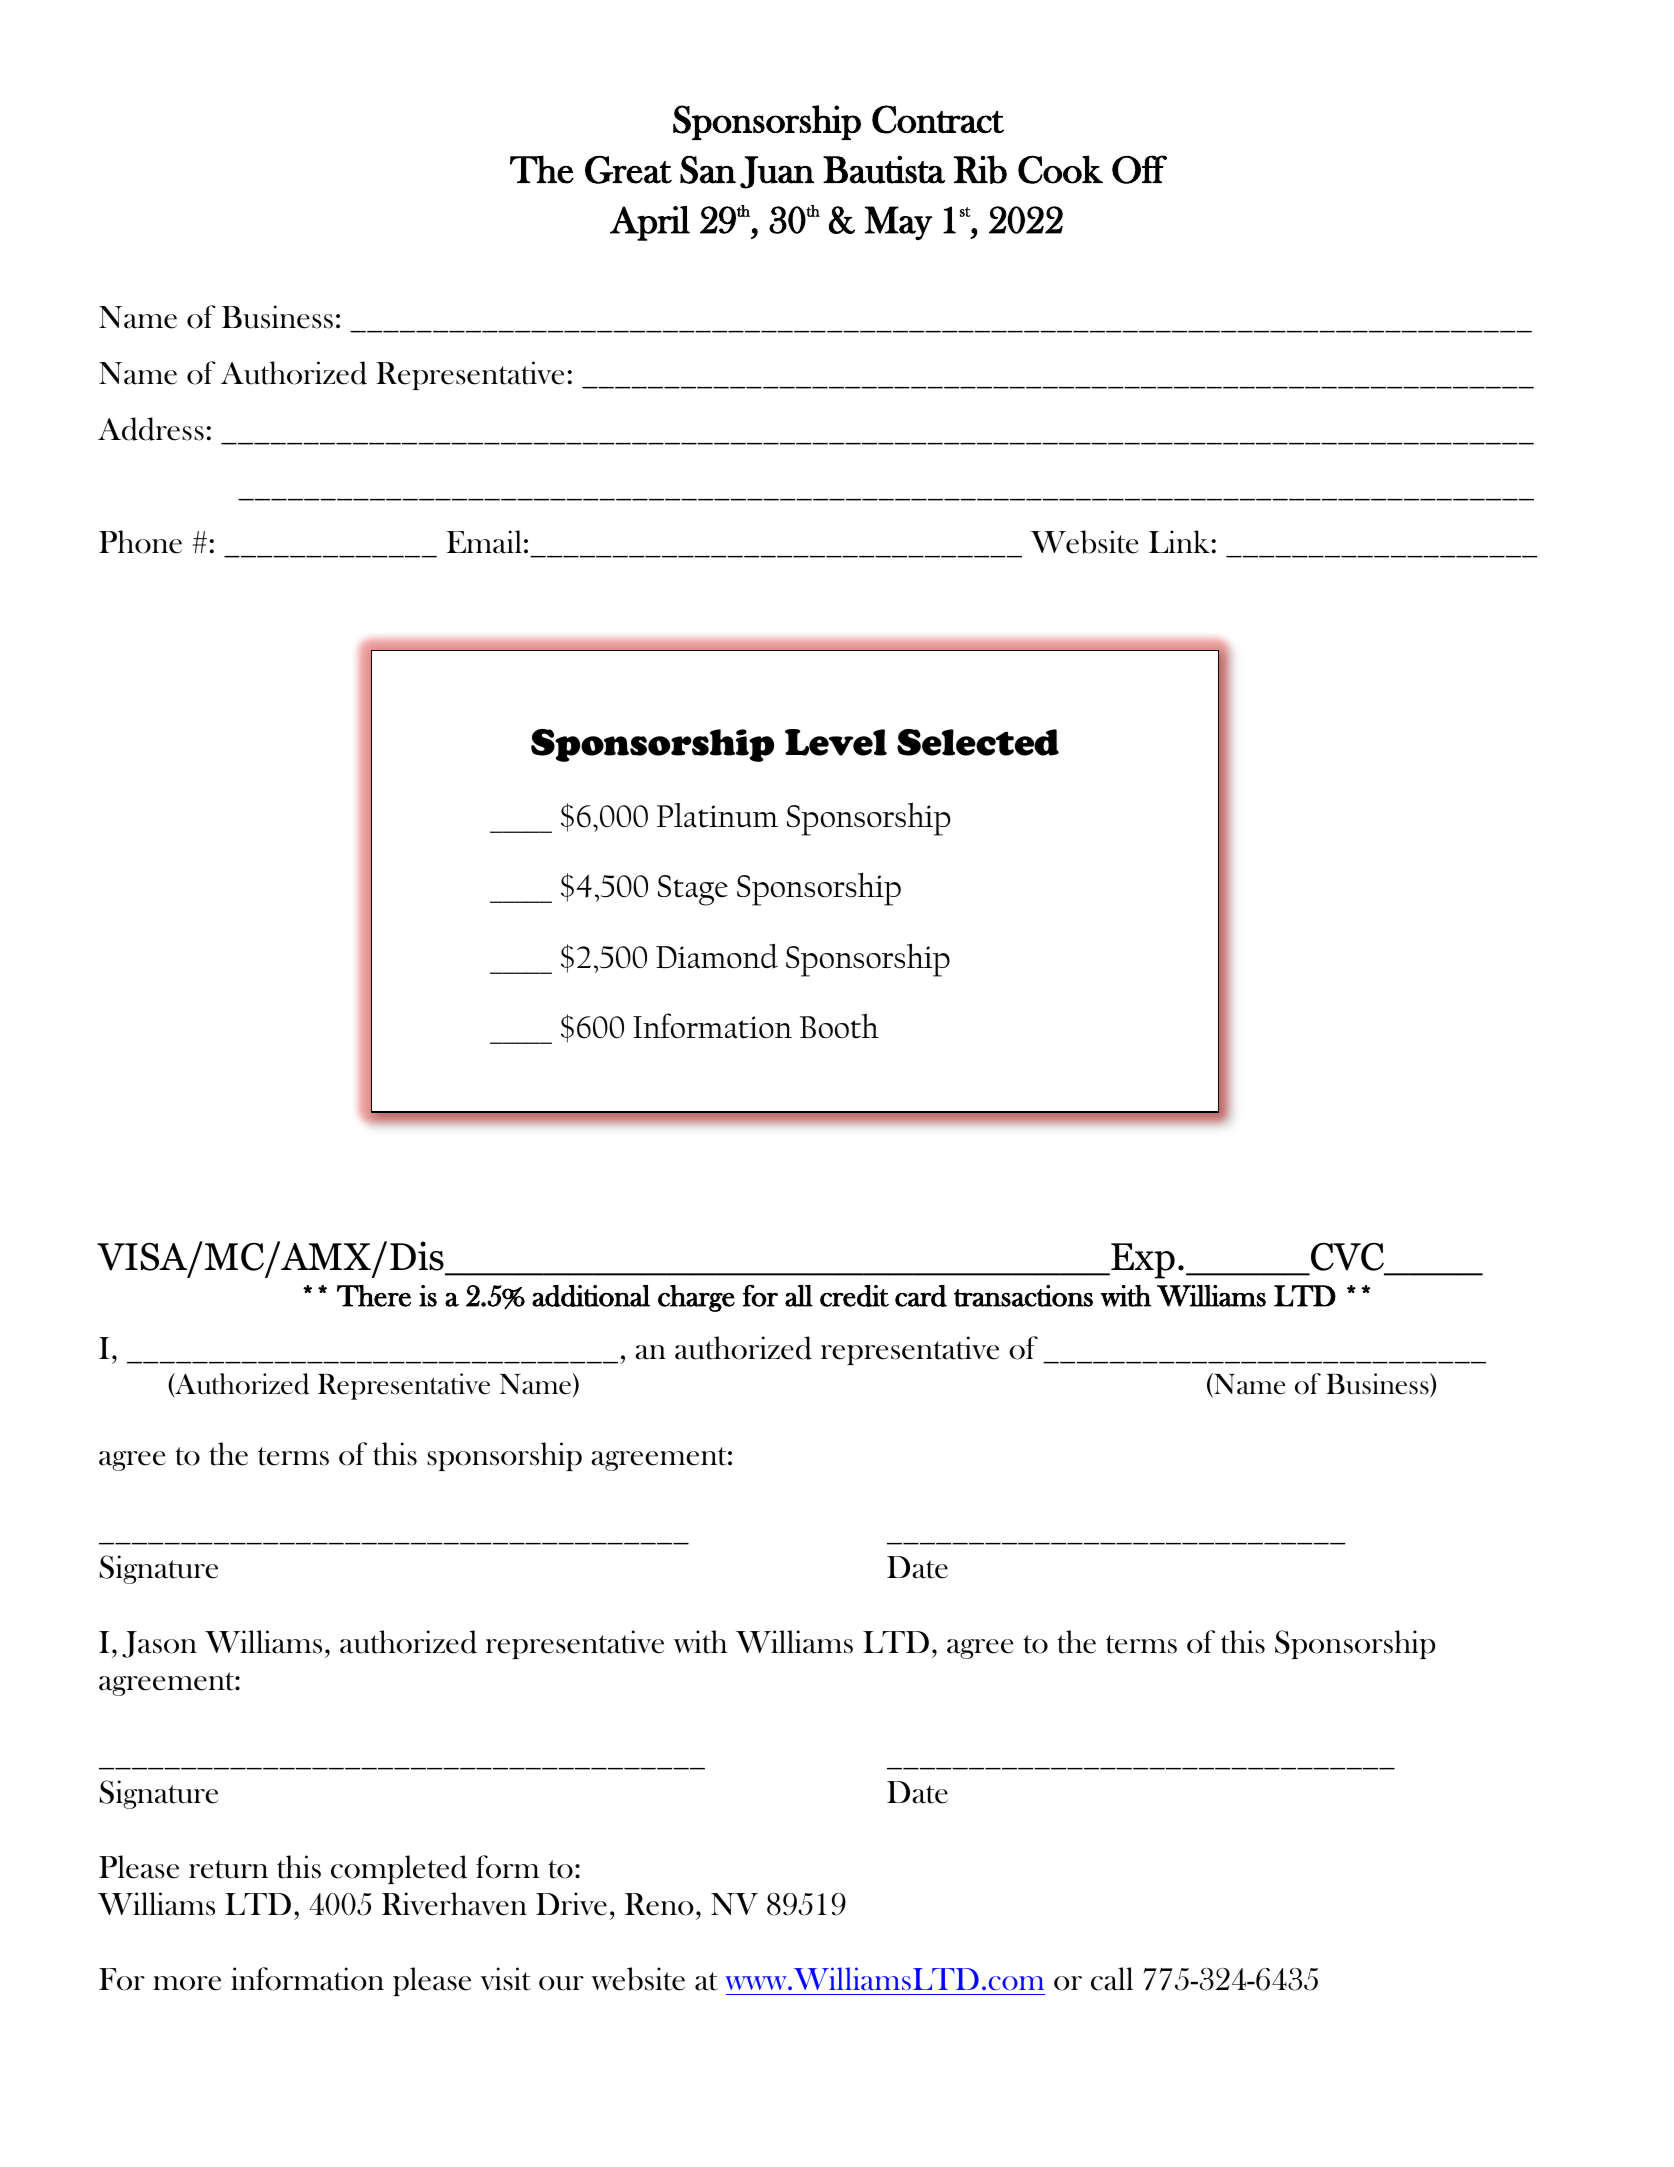 The width and height of the page is (1674, 2167). What do you see at coordinates (978, 742) in the page?
I see `Selected` at bounding box center [978, 742].
